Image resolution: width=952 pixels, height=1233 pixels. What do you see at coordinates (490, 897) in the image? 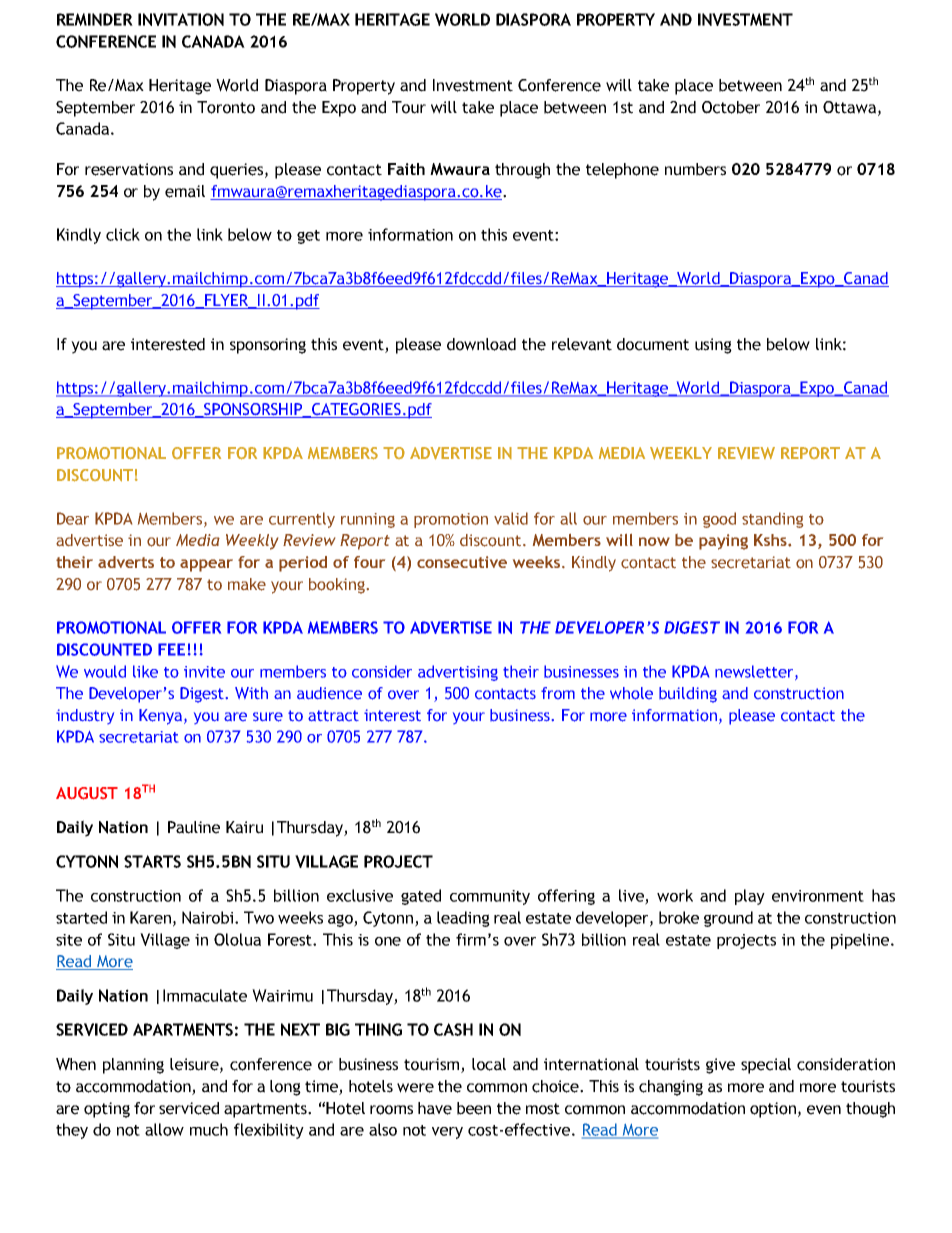
I see `community` at bounding box center [490, 897].
